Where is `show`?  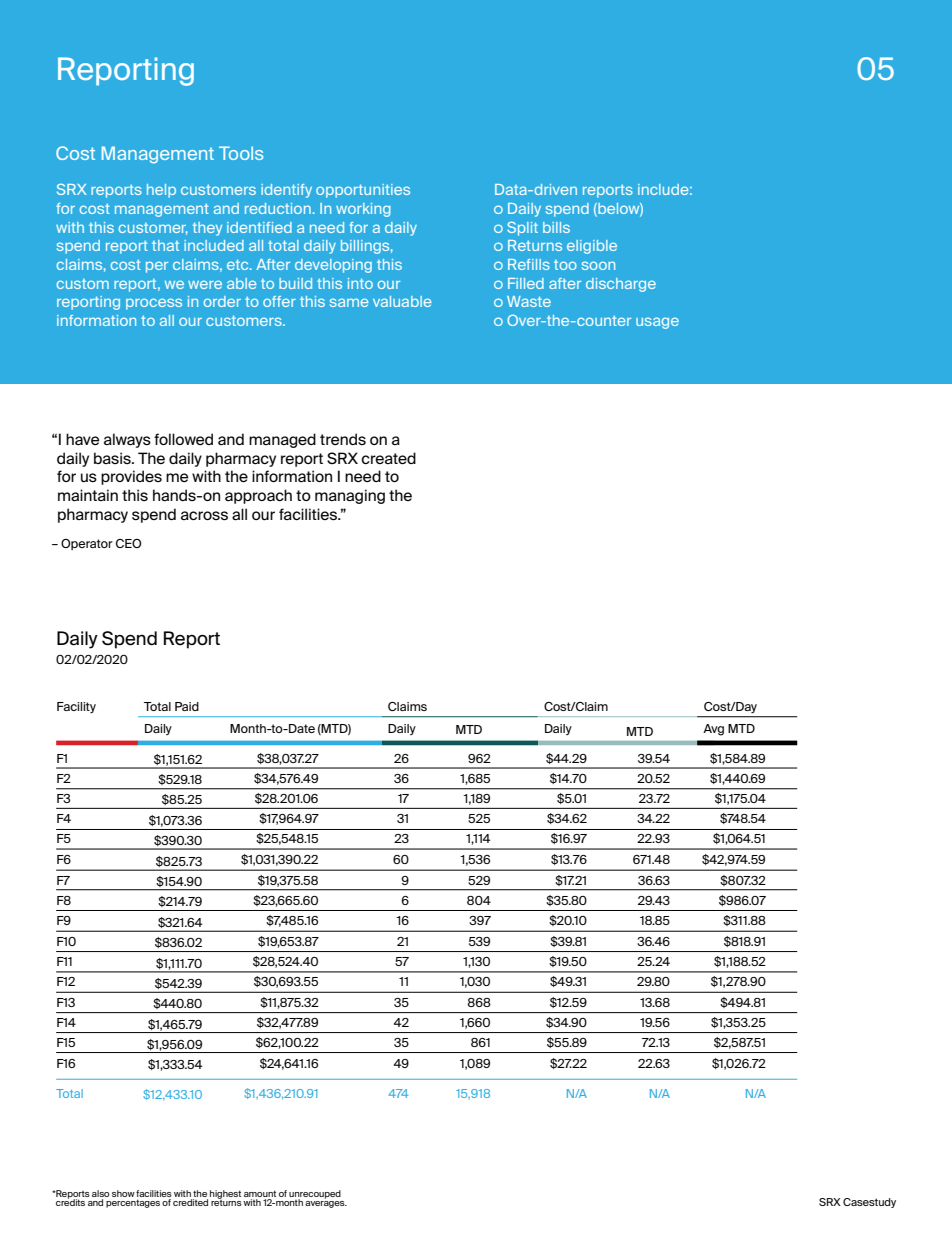
show is located at coordinates (123, 1193).
